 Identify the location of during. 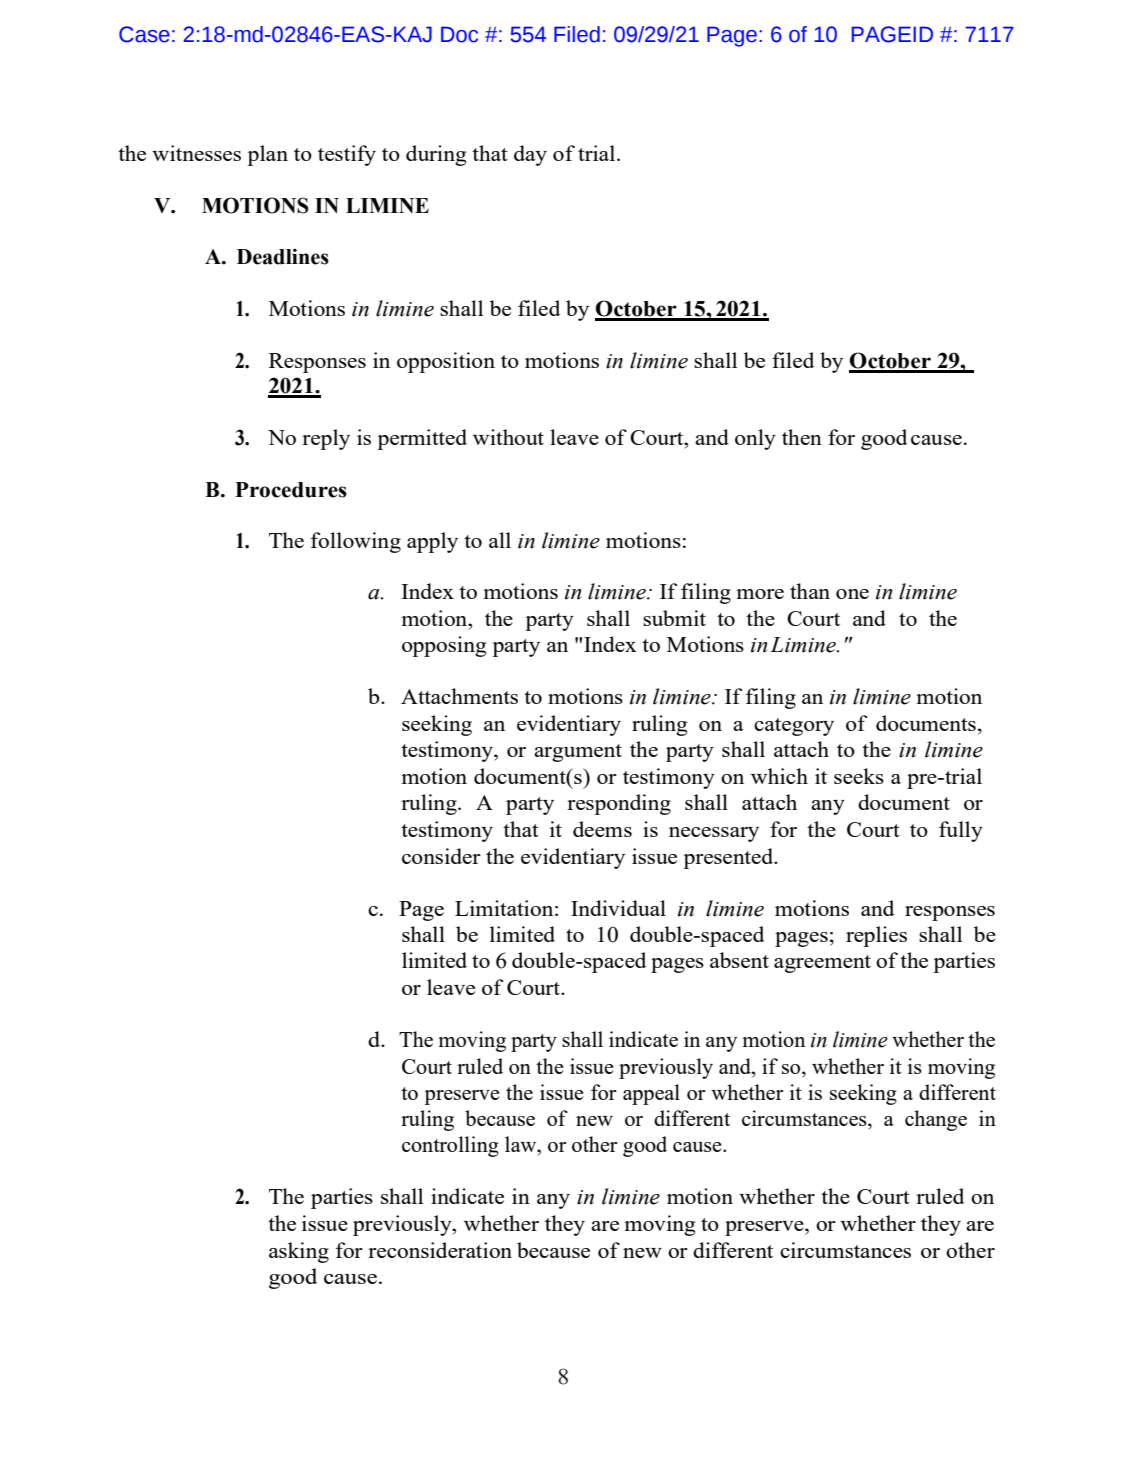
(436, 155).
